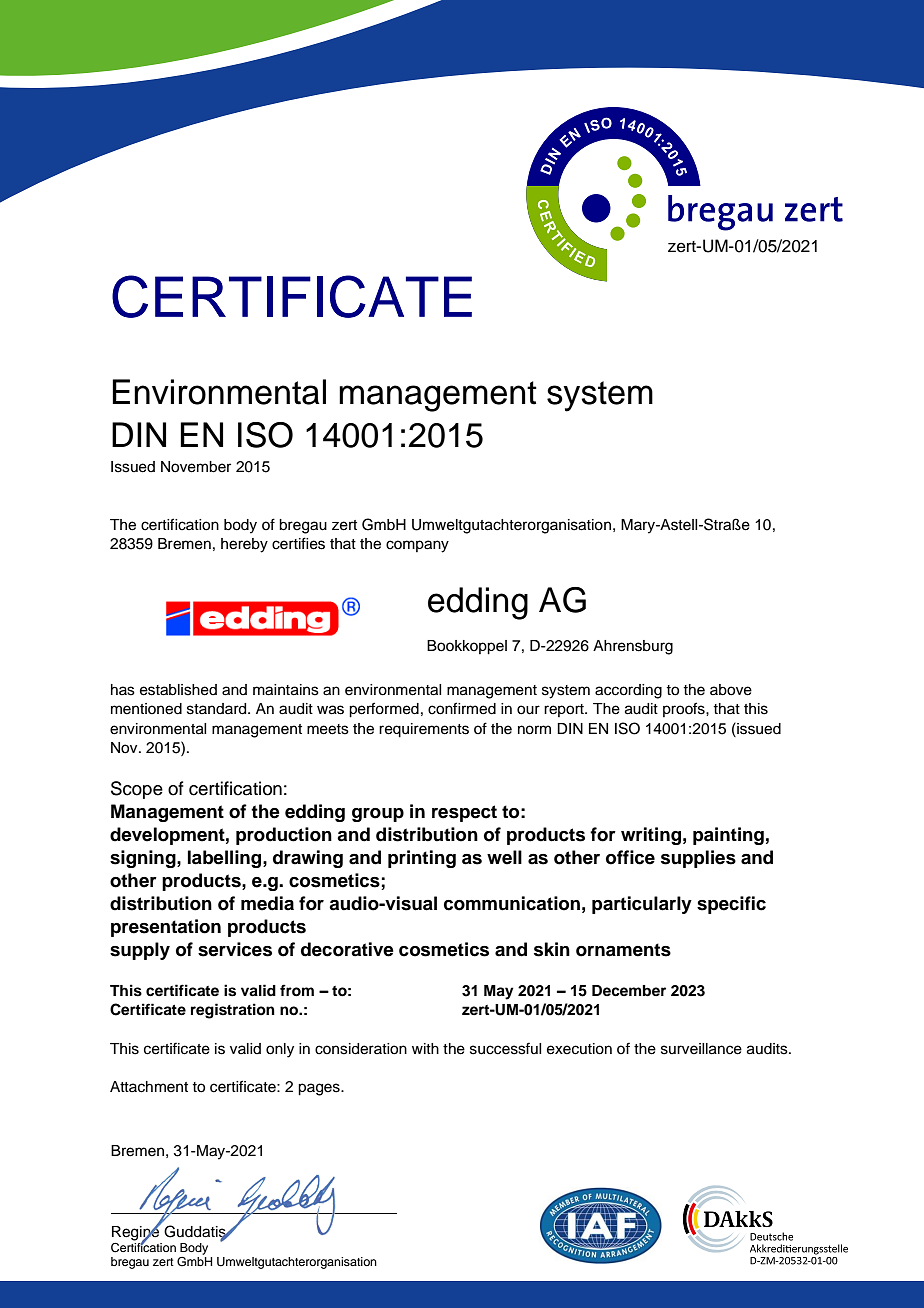 Image resolution: width=924 pixels, height=1308 pixels. Describe the element at coordinates (701, 1049) in the screenshot. I see `surveillance` at that location.
